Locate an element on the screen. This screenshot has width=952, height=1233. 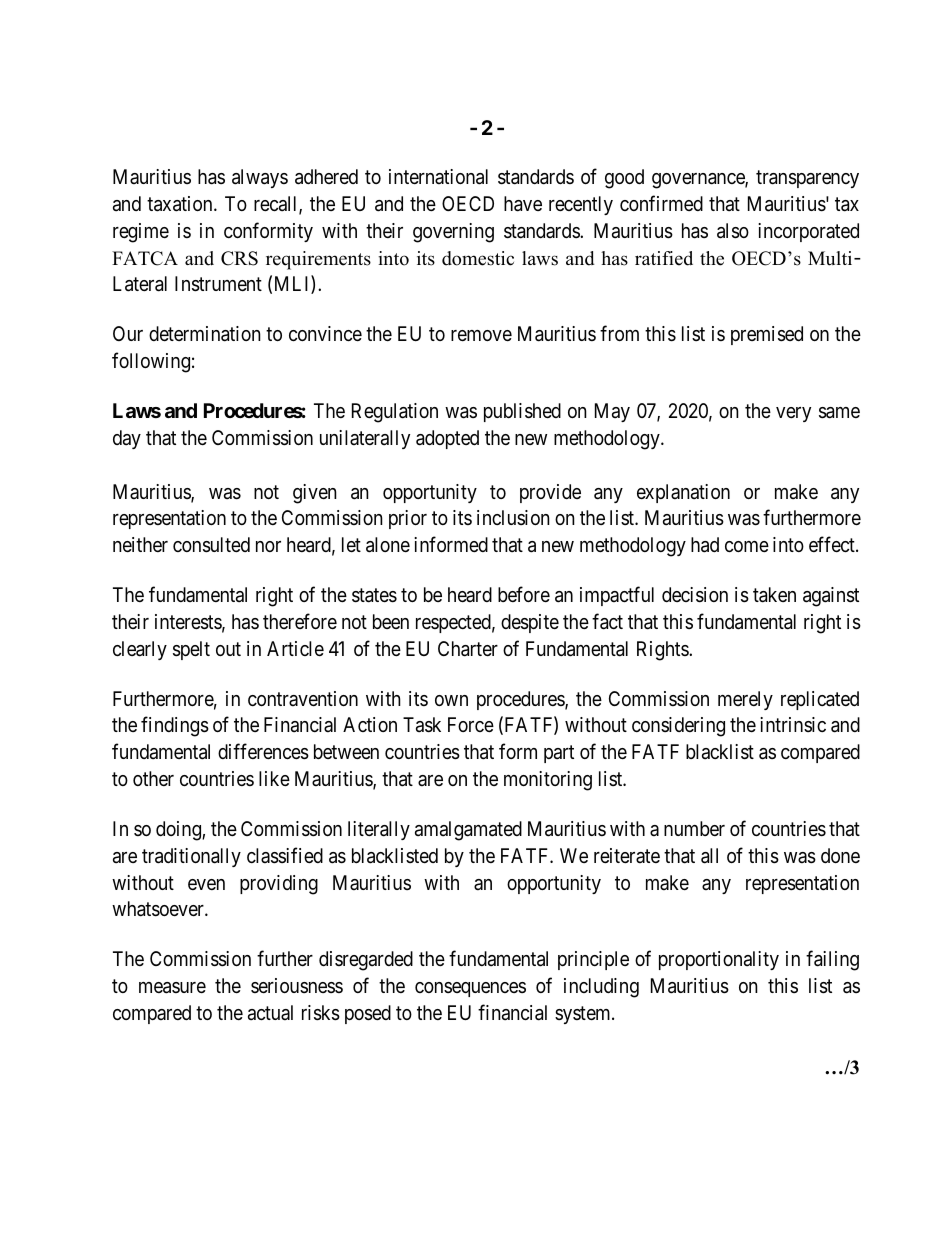
very is located at coordinates (793, 414).
